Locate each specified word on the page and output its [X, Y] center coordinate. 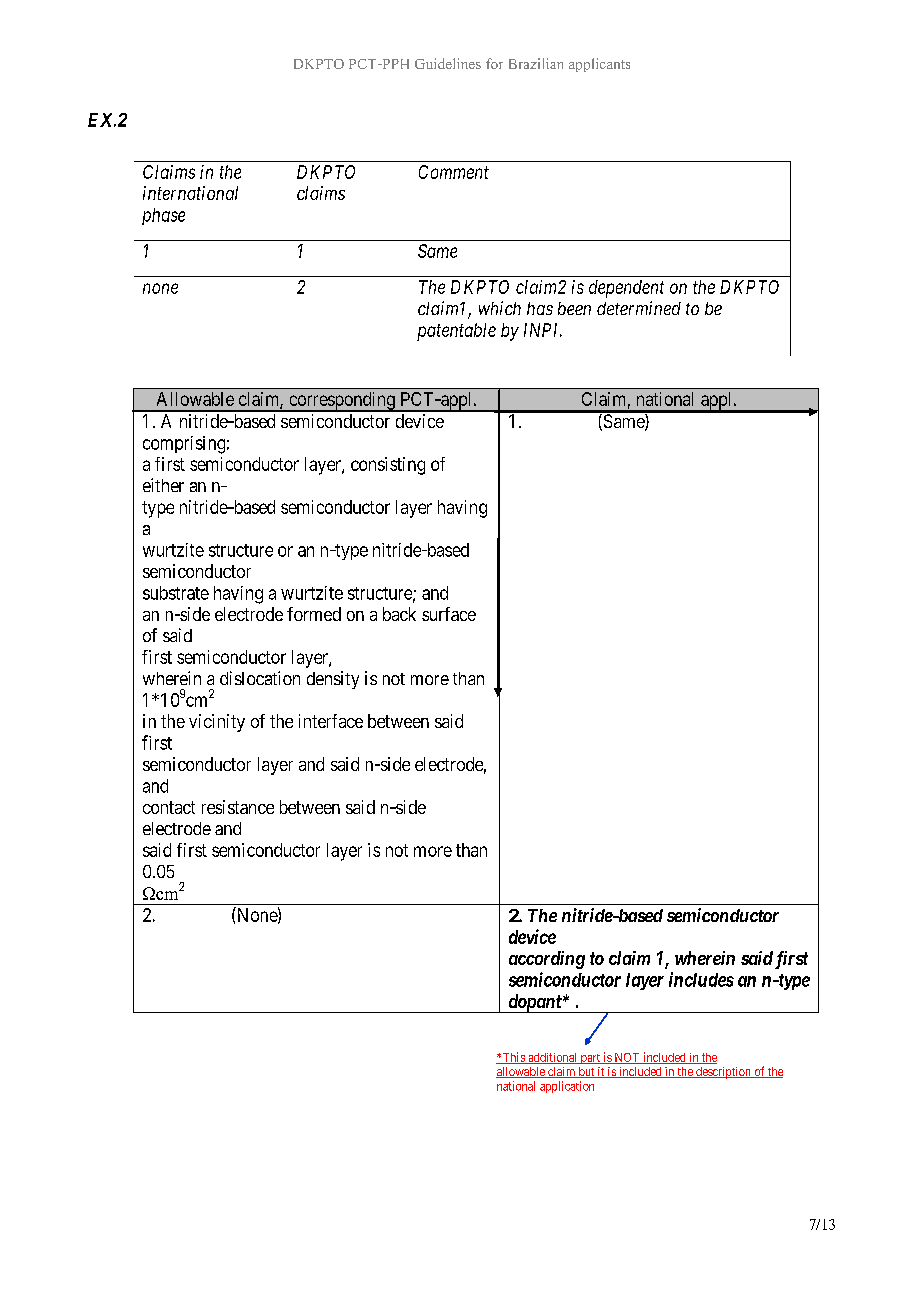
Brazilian [536, 63]
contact [169, 807]
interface [331, 721]
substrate [176, 593]
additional [553, 1058]
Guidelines [448, 63]
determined [639, 308]
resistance [238, 807]
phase [163, 216]
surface [449, 614]
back [399, 614]
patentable [456, 332]
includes [701, 979]
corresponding [342, 402]
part [590, 1059]
